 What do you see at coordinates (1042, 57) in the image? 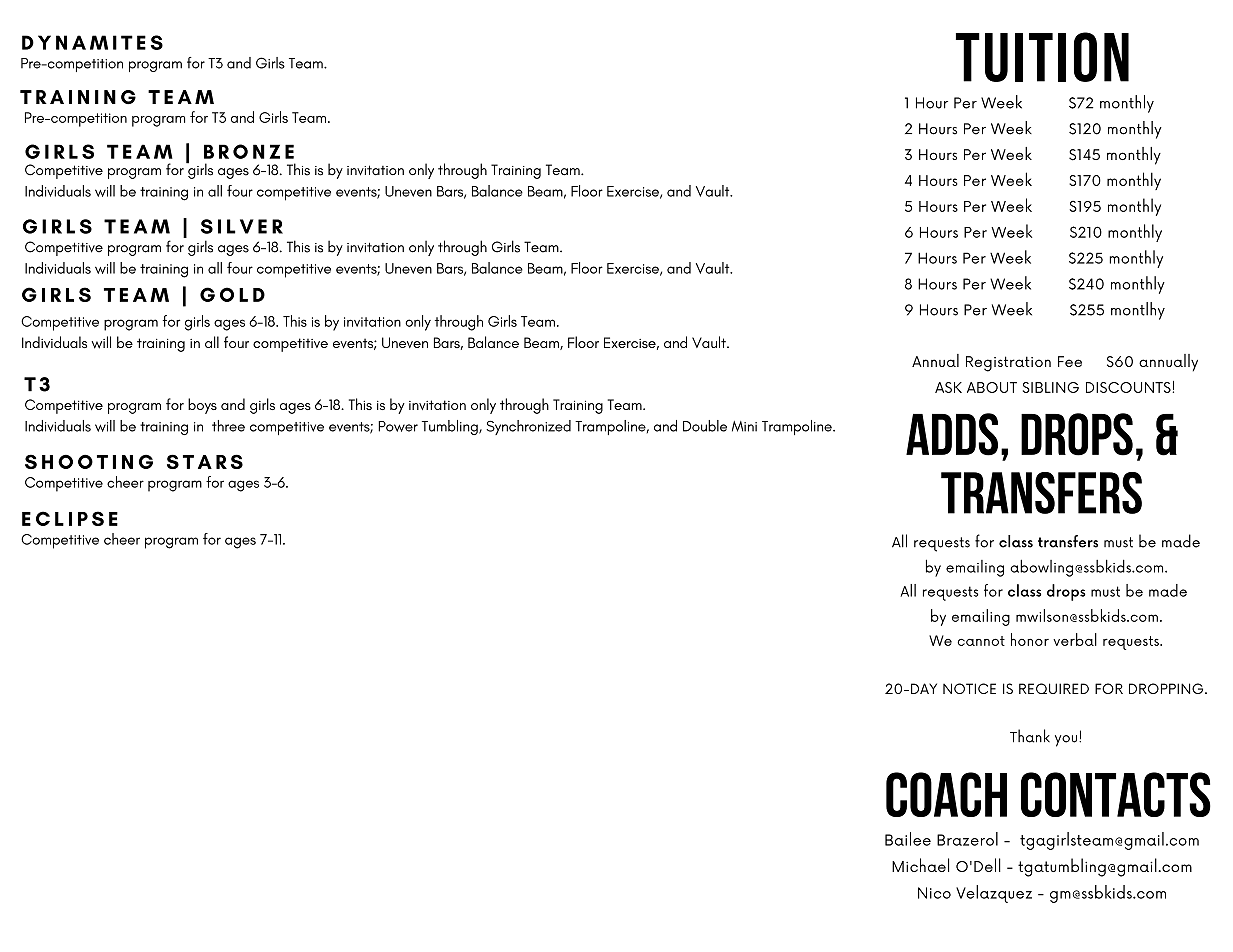
I see `TUITION` at bounding box center [1042, 57].
